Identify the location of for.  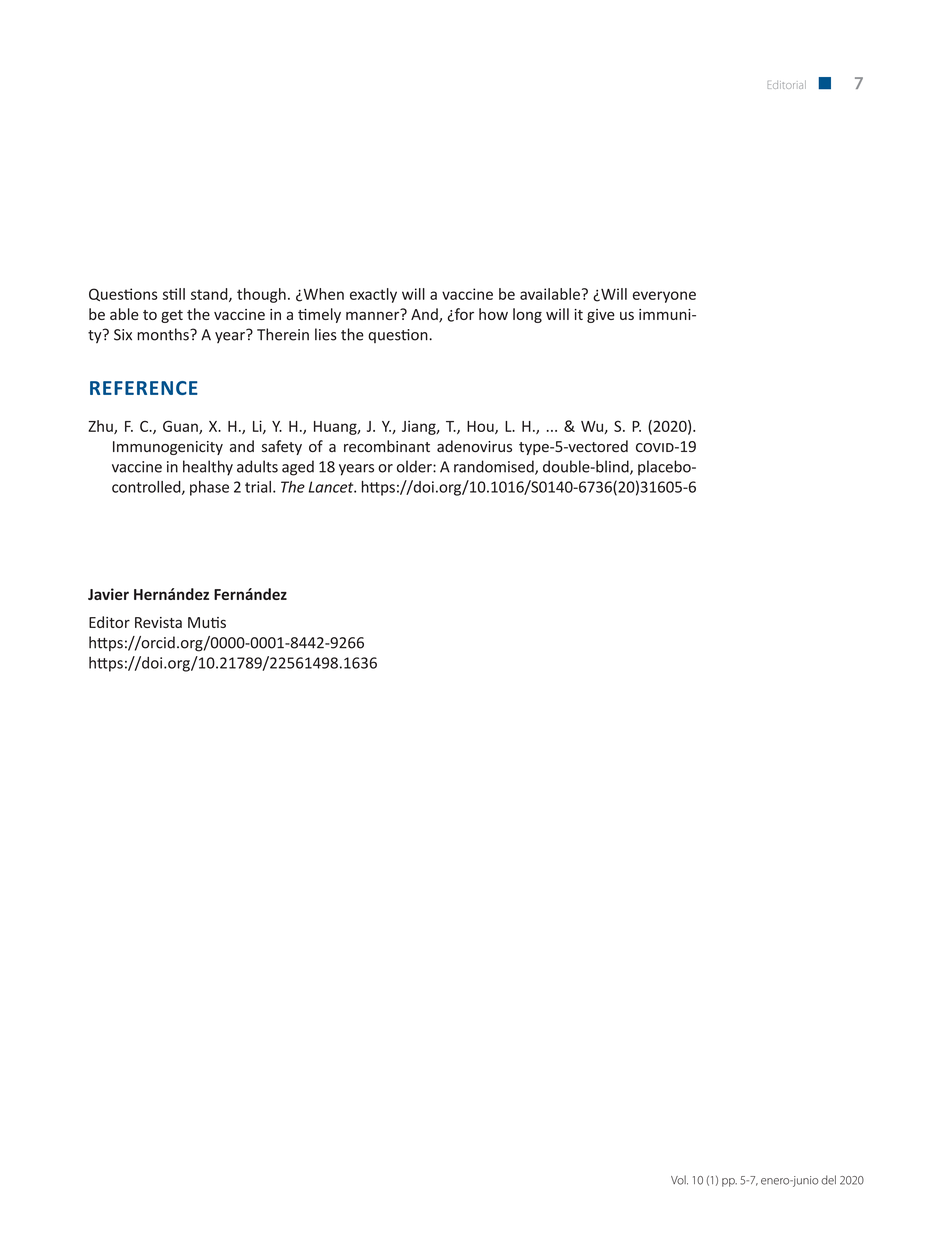
(463, 315).
